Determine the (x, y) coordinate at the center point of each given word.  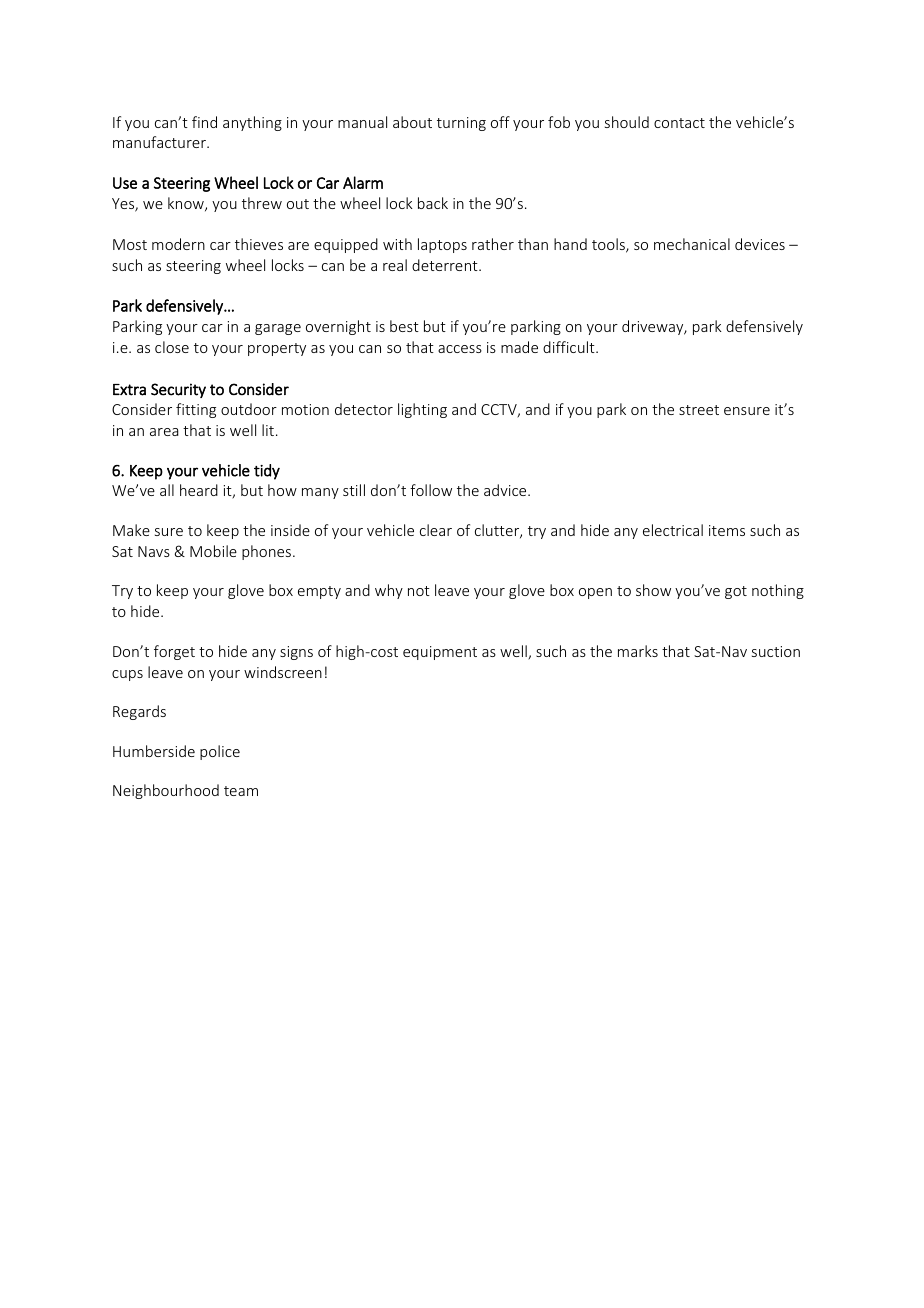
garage (278, 329)
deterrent (446, 265)
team (241, 791)
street (699, 410)
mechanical (692, 244)
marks (638, 651)
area (164, 432)
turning (461, 124)
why (389, 591)
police (220, 752)
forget (174, 652)
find (204, 122)
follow (431, 490)
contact (679, 123)
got (736, 592)
